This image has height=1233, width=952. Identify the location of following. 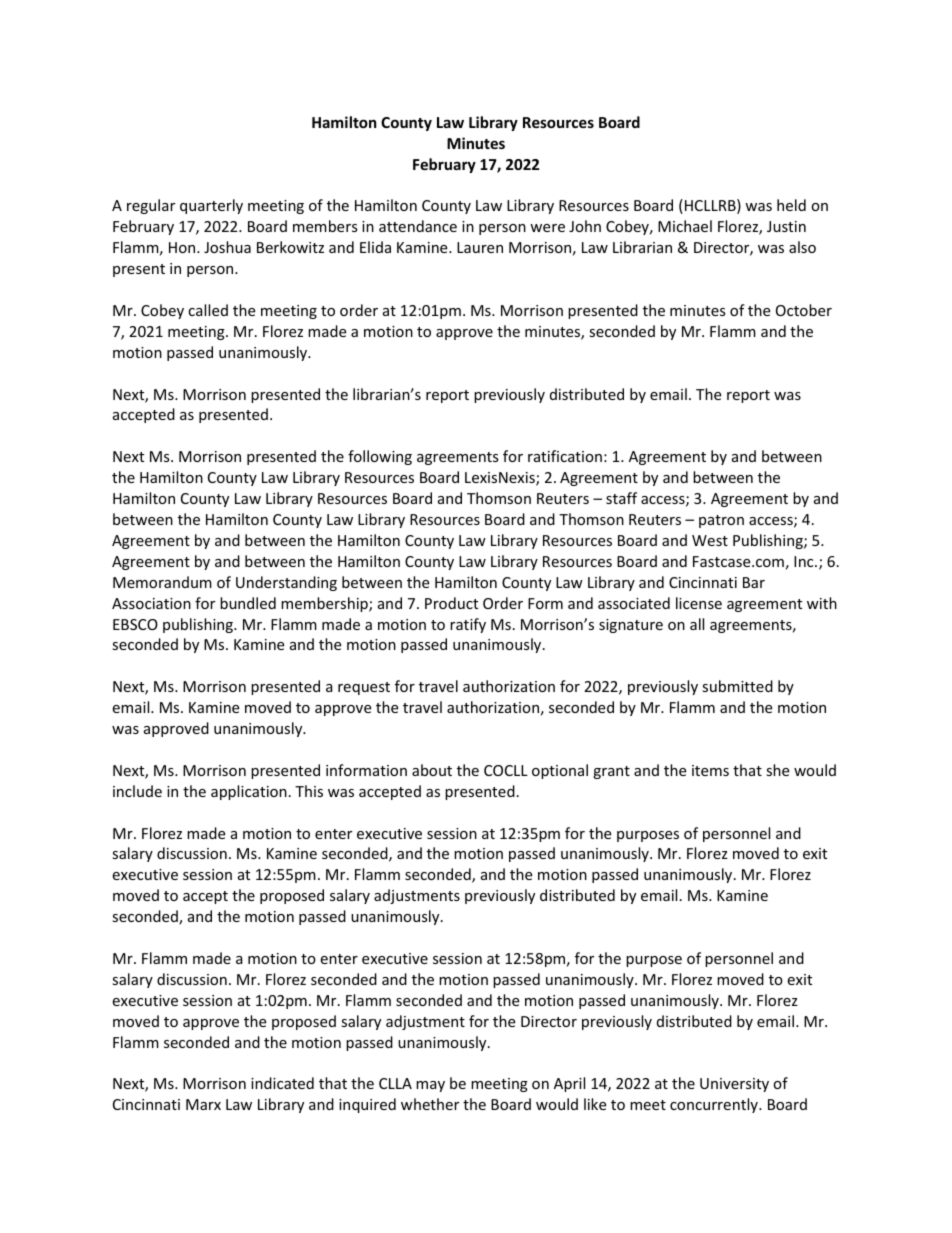
(380, 457).
